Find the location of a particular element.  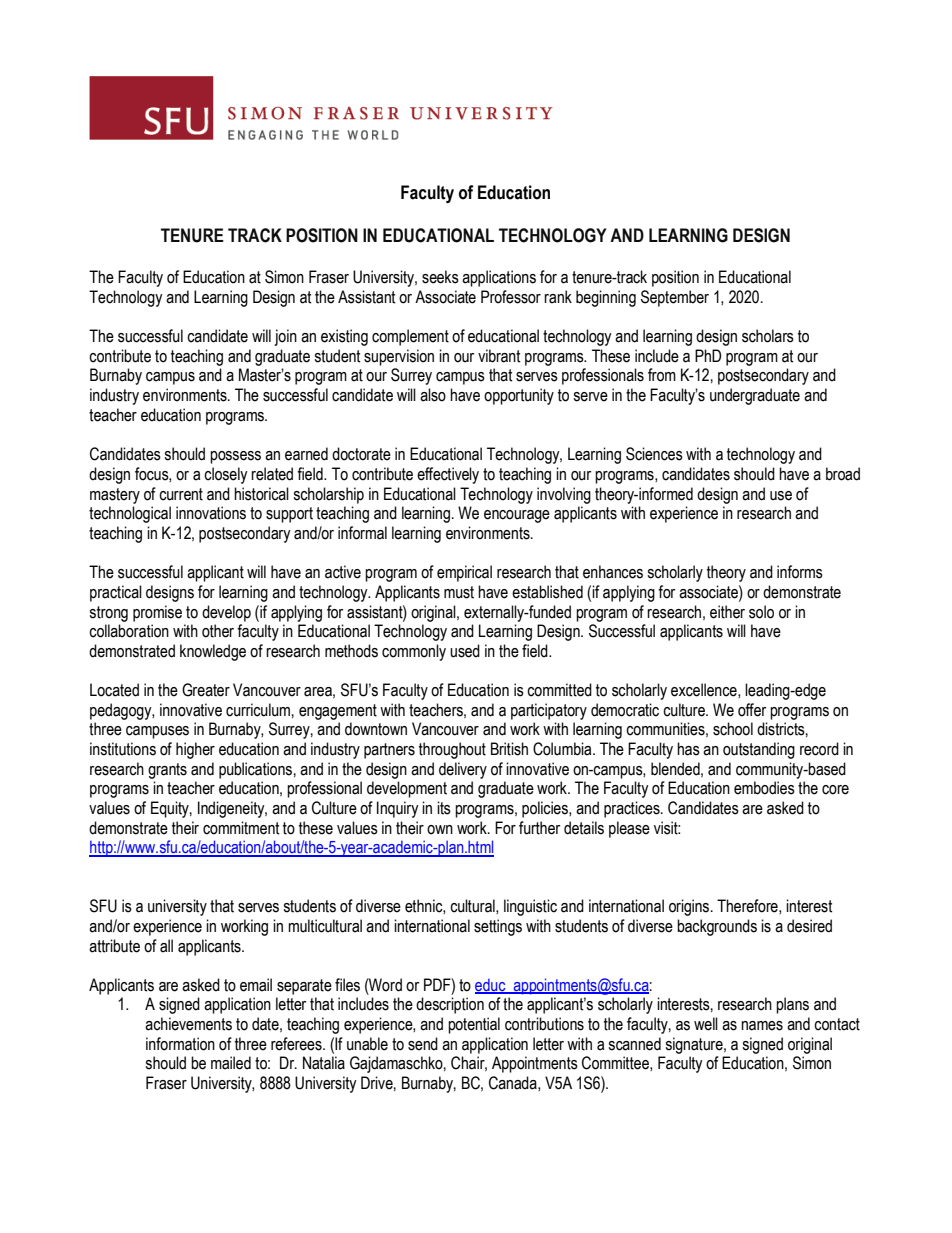

join is located at coordinates (285, 337).
